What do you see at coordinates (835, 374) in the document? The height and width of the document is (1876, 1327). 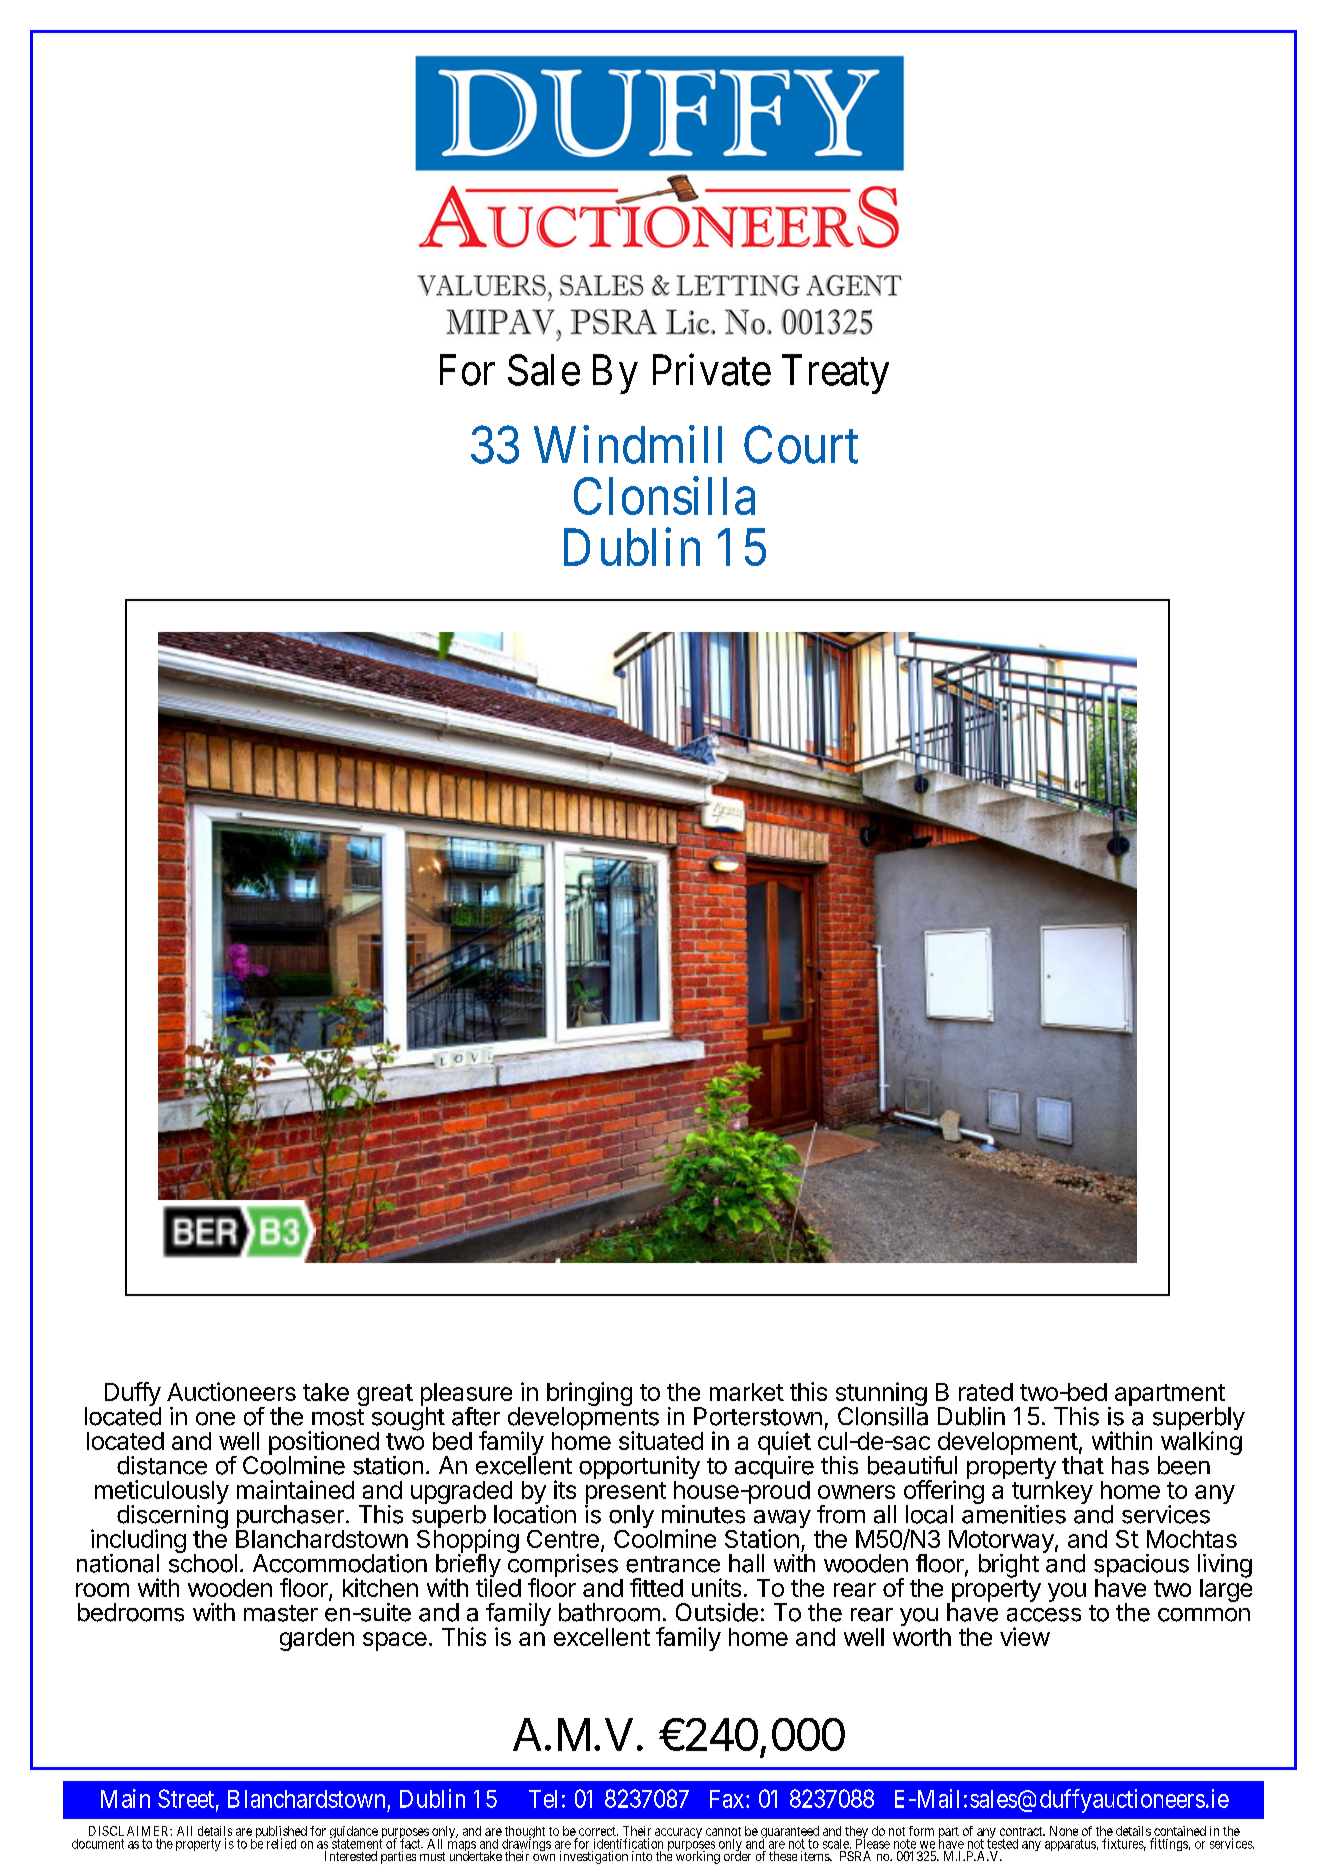 I see `Treaty` at bounding box center [835, 374].
